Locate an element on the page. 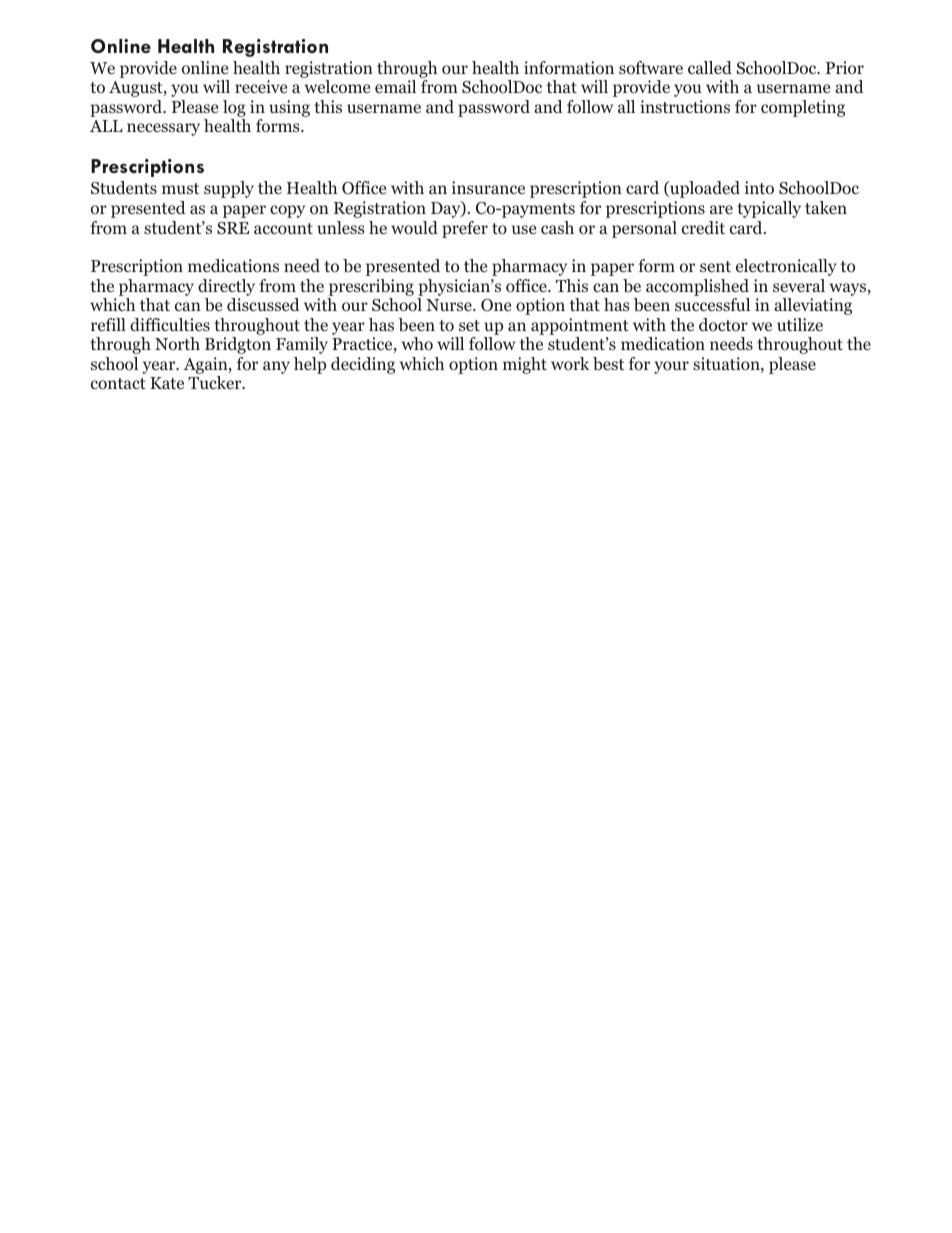 This document has width=952, height=1233. might is located at coordinates (525, 365).
